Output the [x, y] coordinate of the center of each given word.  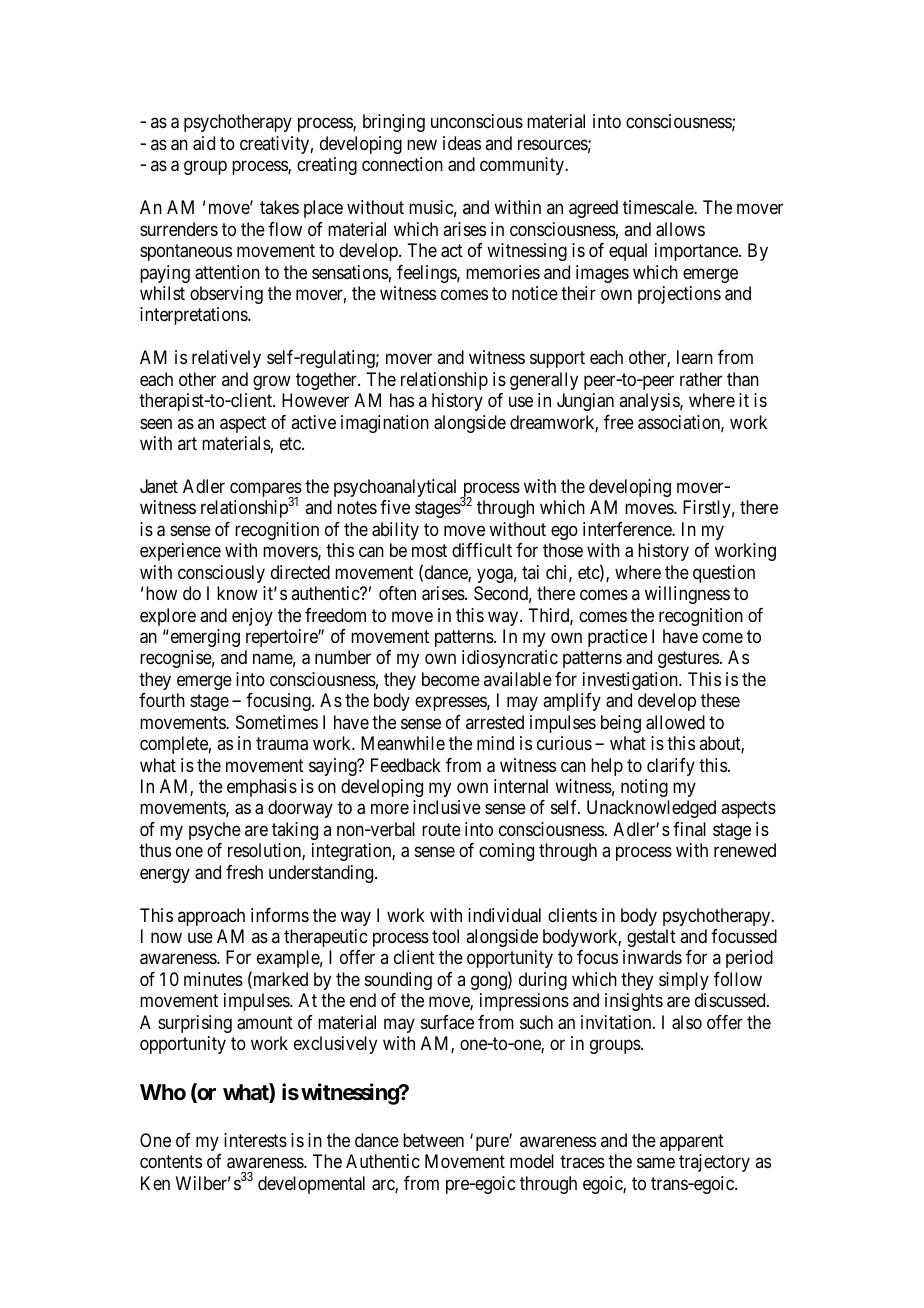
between [433, 1140]
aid [204, 143]
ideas [462, 143]
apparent [692, 1142]
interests [255, 1140]
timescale [659, 207]
